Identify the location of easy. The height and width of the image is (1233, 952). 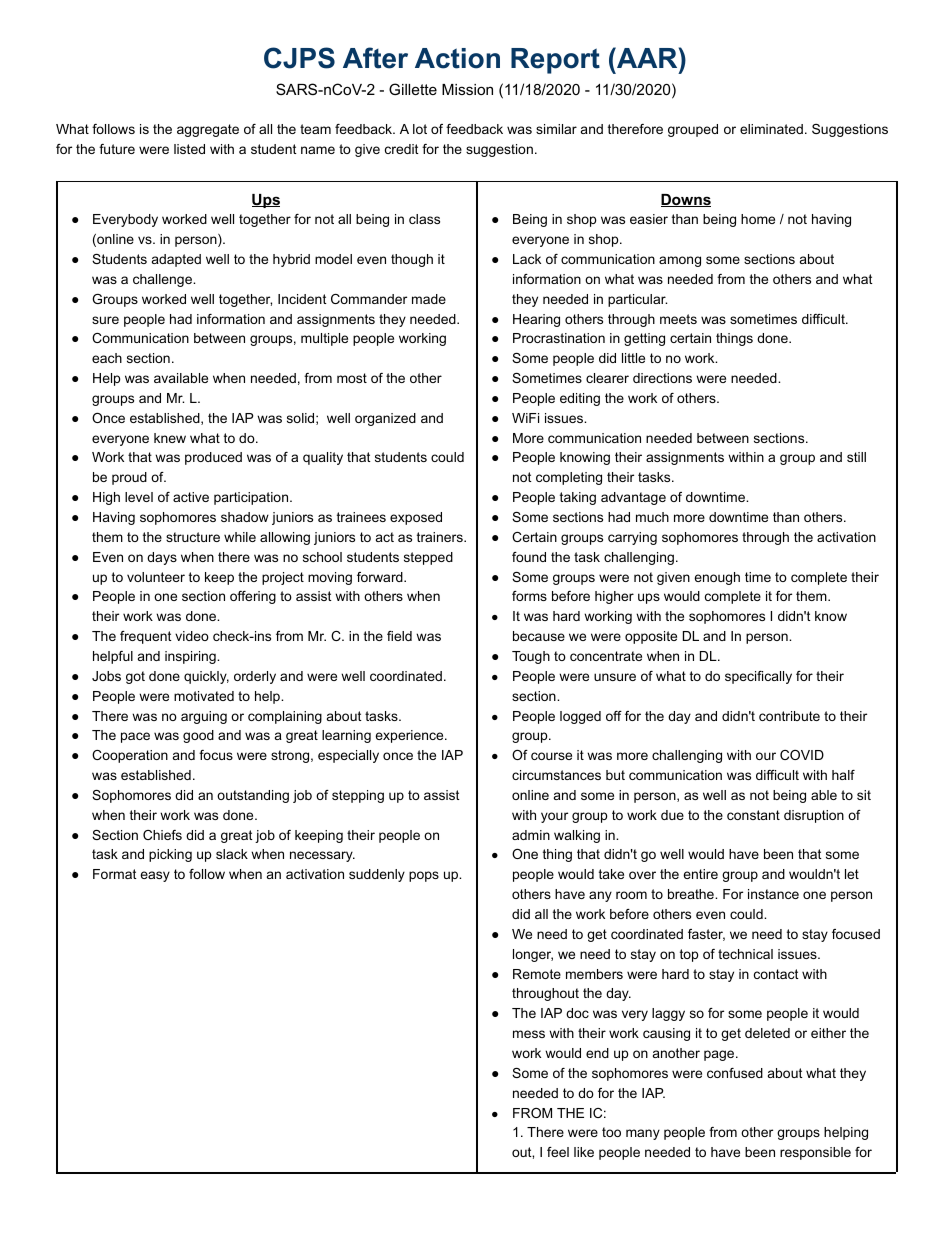
(155, 876).
